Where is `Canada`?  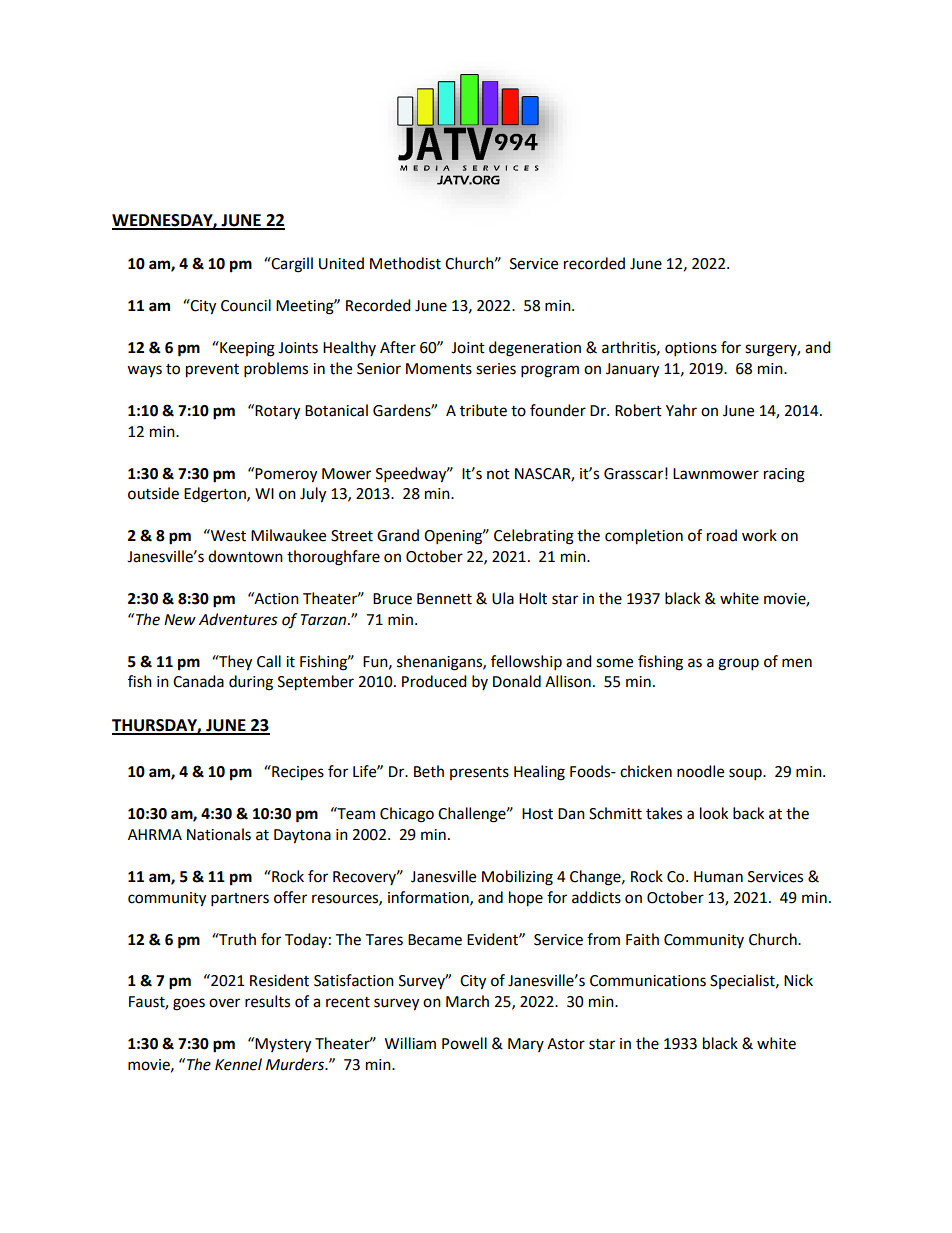 Canada is located at coordinates (198, 681).
